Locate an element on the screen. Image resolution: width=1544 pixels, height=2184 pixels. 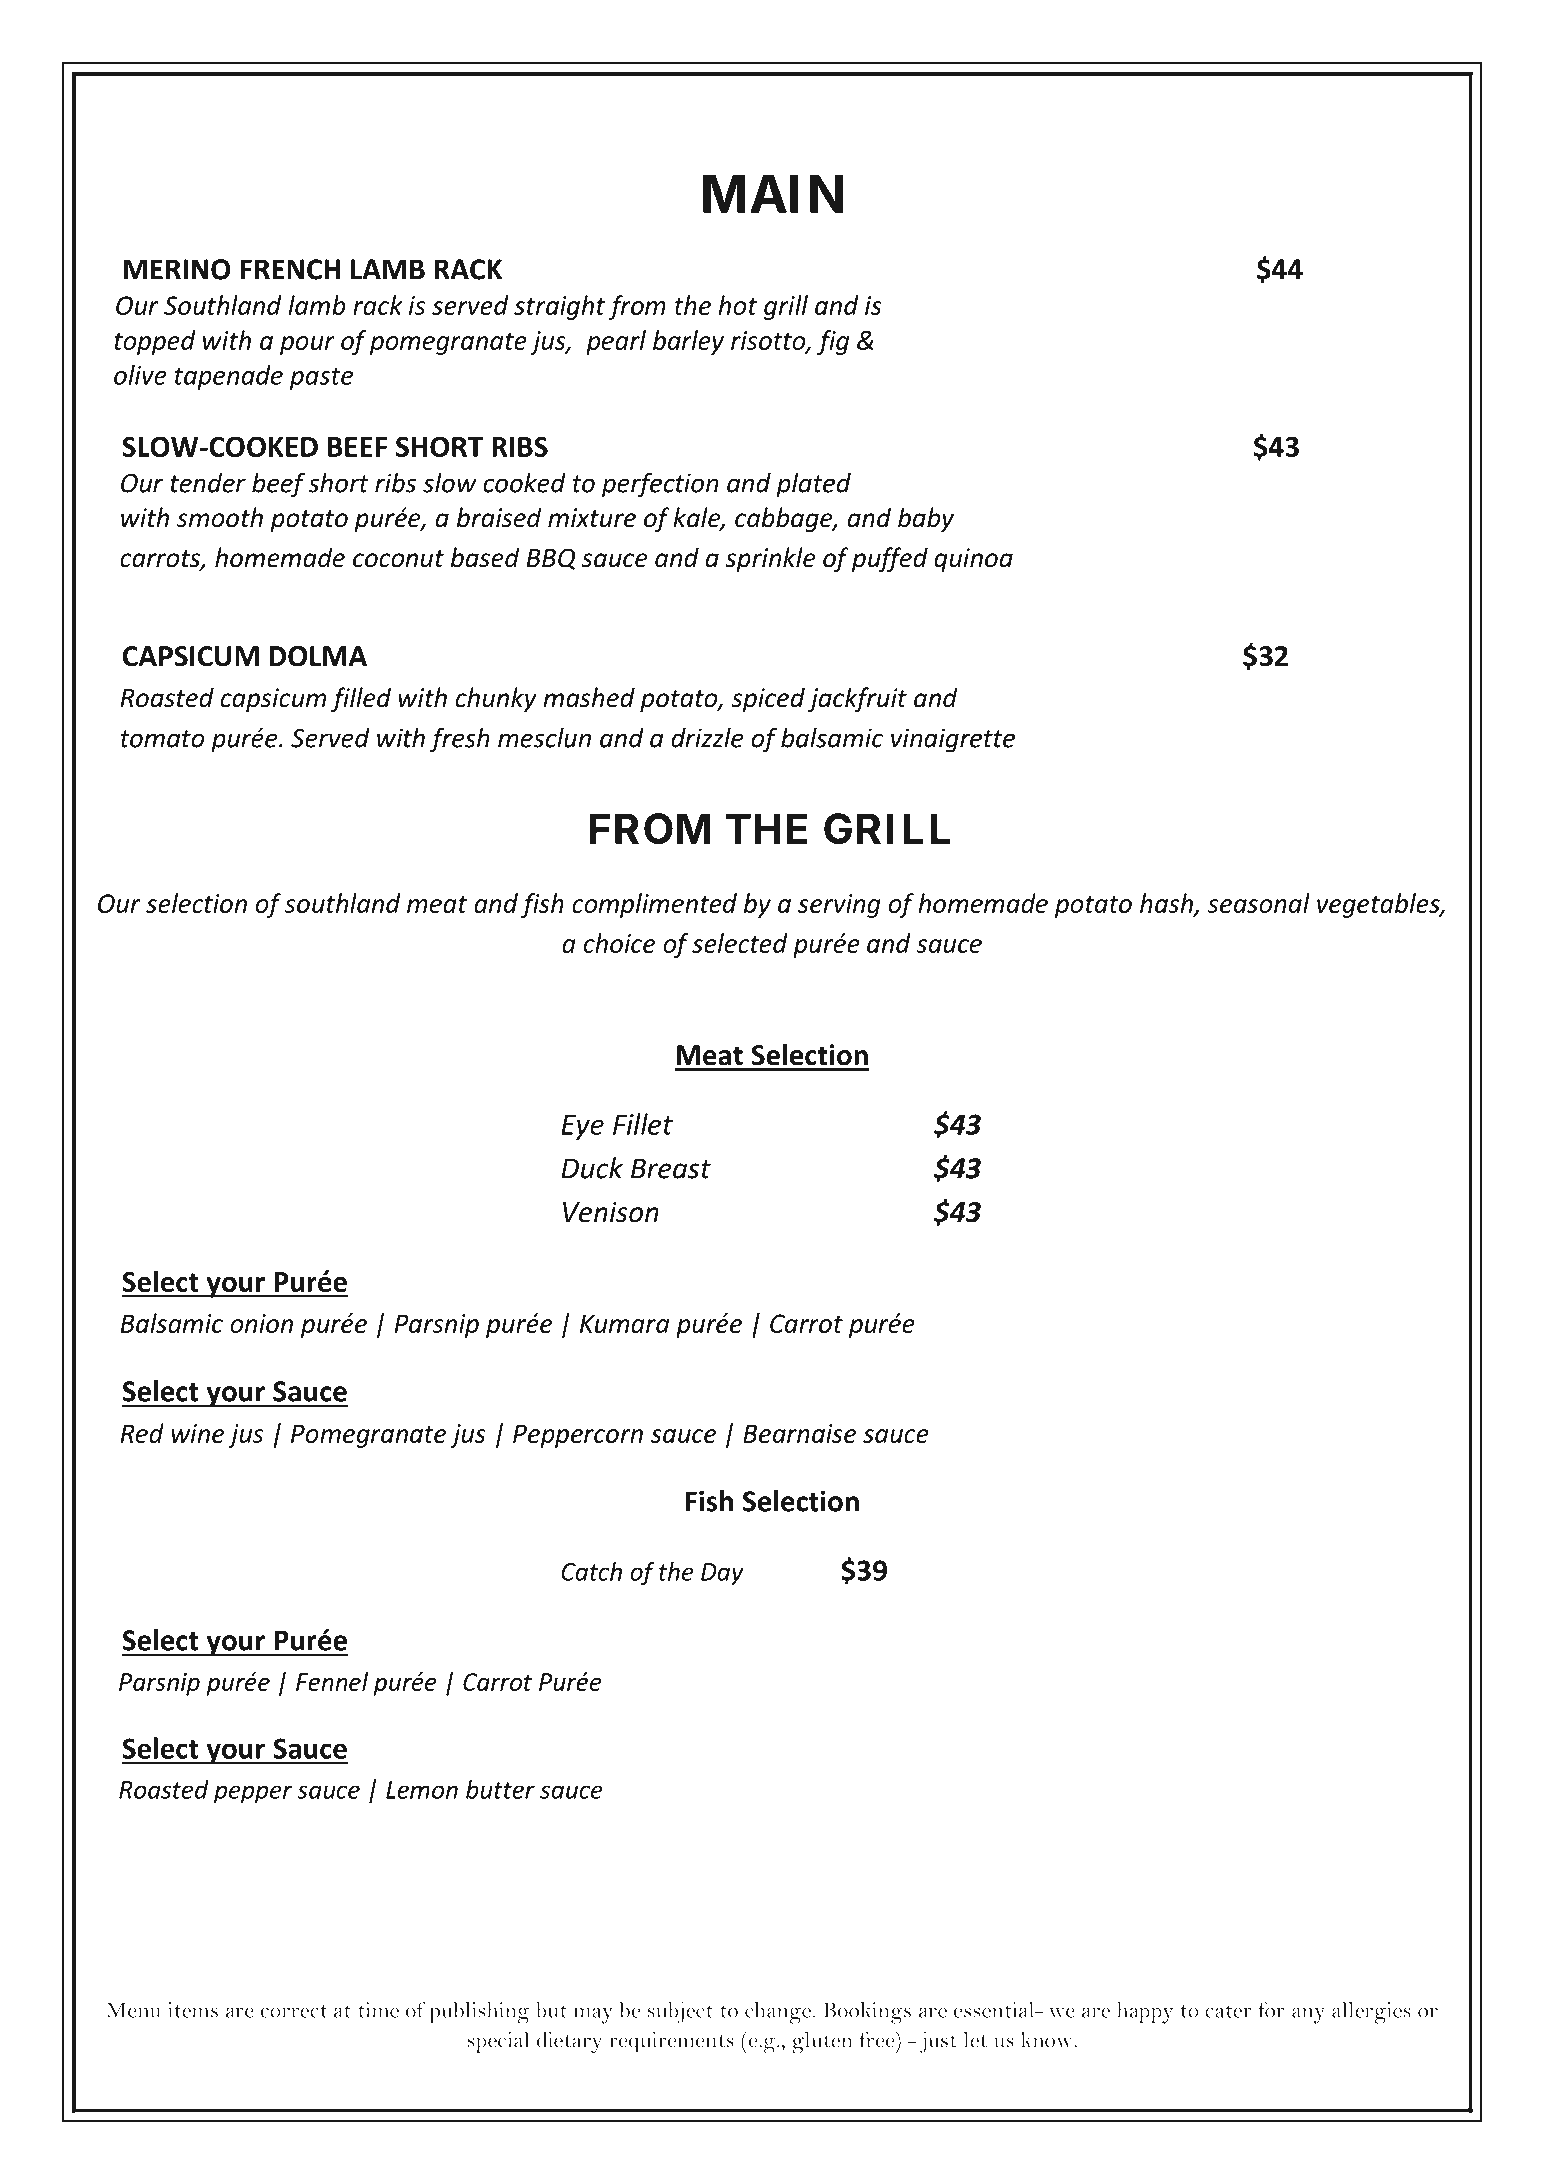
cater is located at coordinates (1228, 2011).
